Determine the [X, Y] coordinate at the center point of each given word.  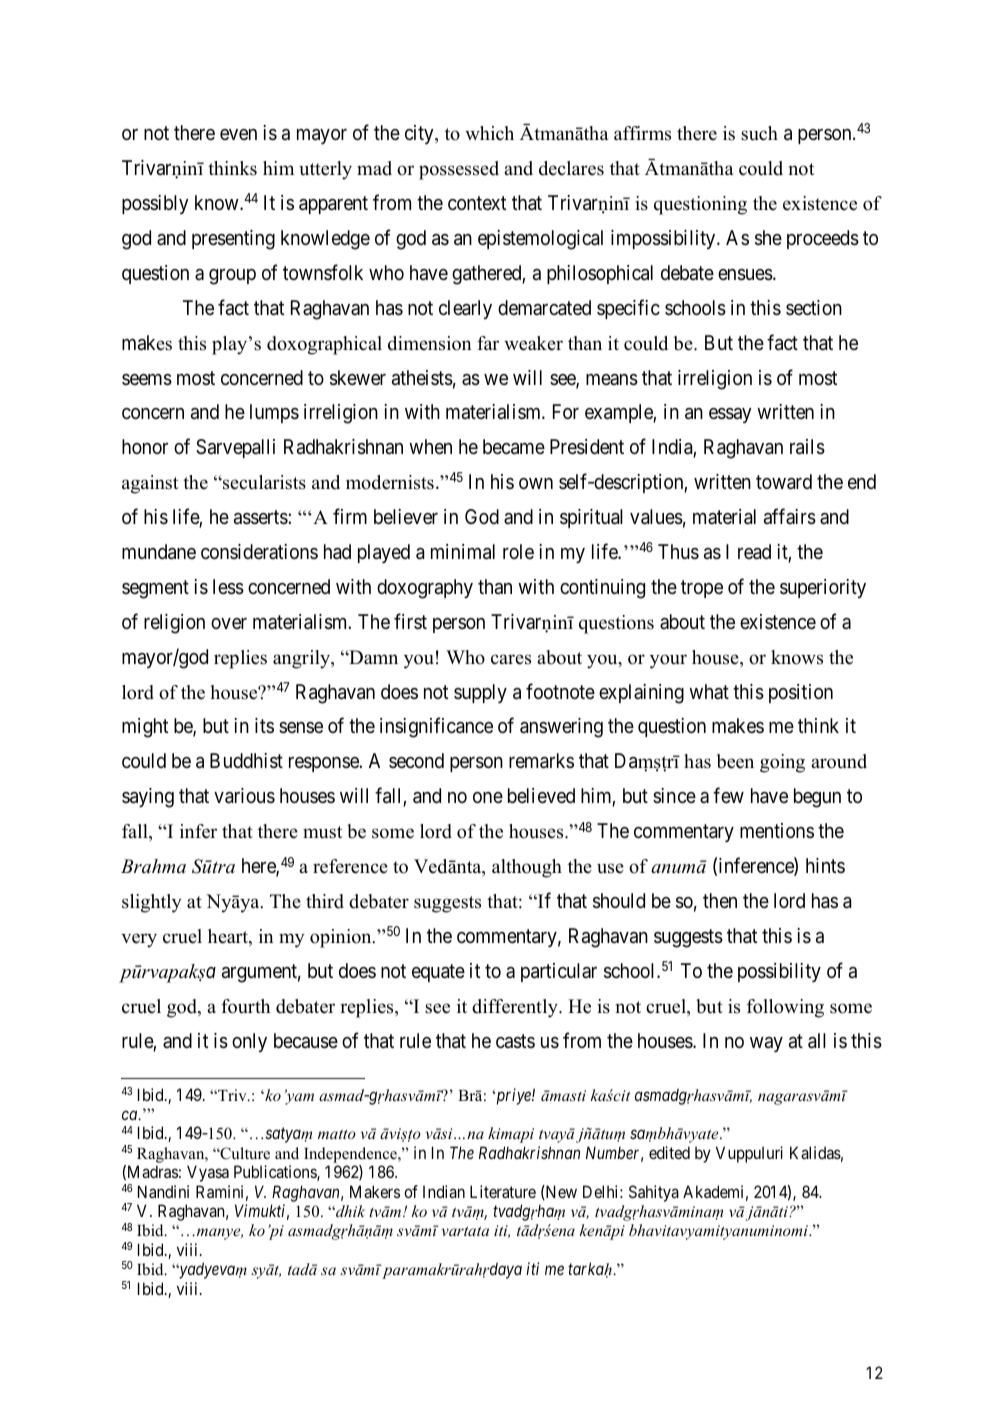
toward [784, 482]
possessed [459, 170]
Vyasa [208, 1173]
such [759, 133]
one [488, 797]
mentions [777, 830]
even [238, 134]
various [244, 796]
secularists [263, 482]
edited [669, 1152]
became [514, 447]
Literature [503, 1191]
